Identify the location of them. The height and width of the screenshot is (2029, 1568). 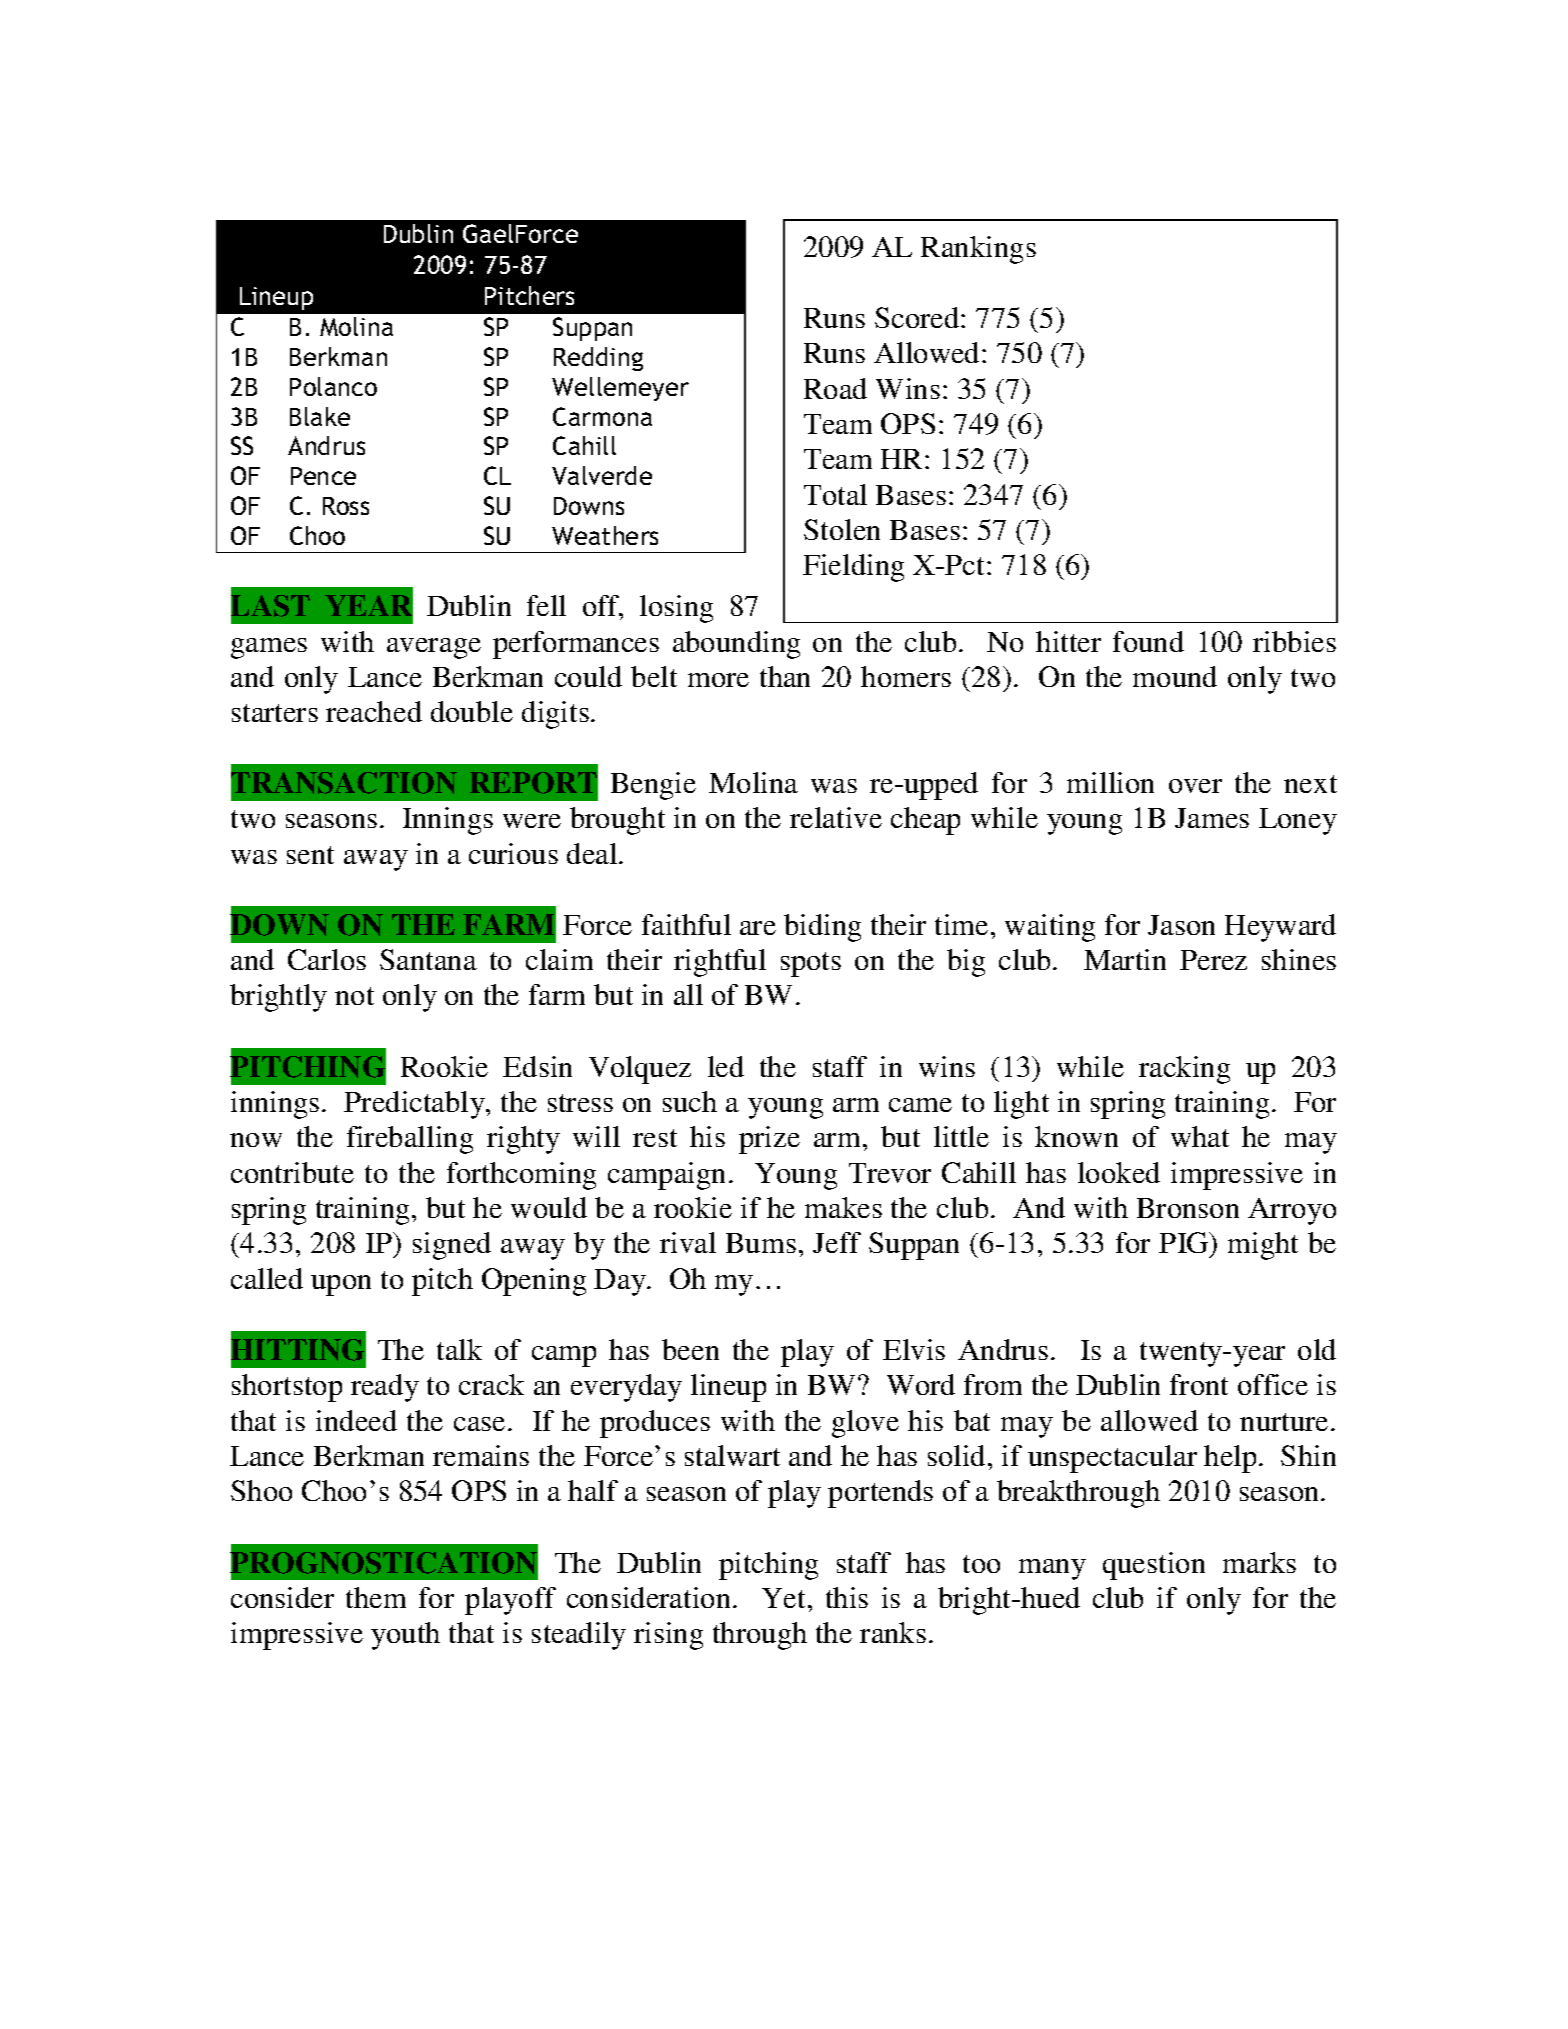
(376, 1597).
